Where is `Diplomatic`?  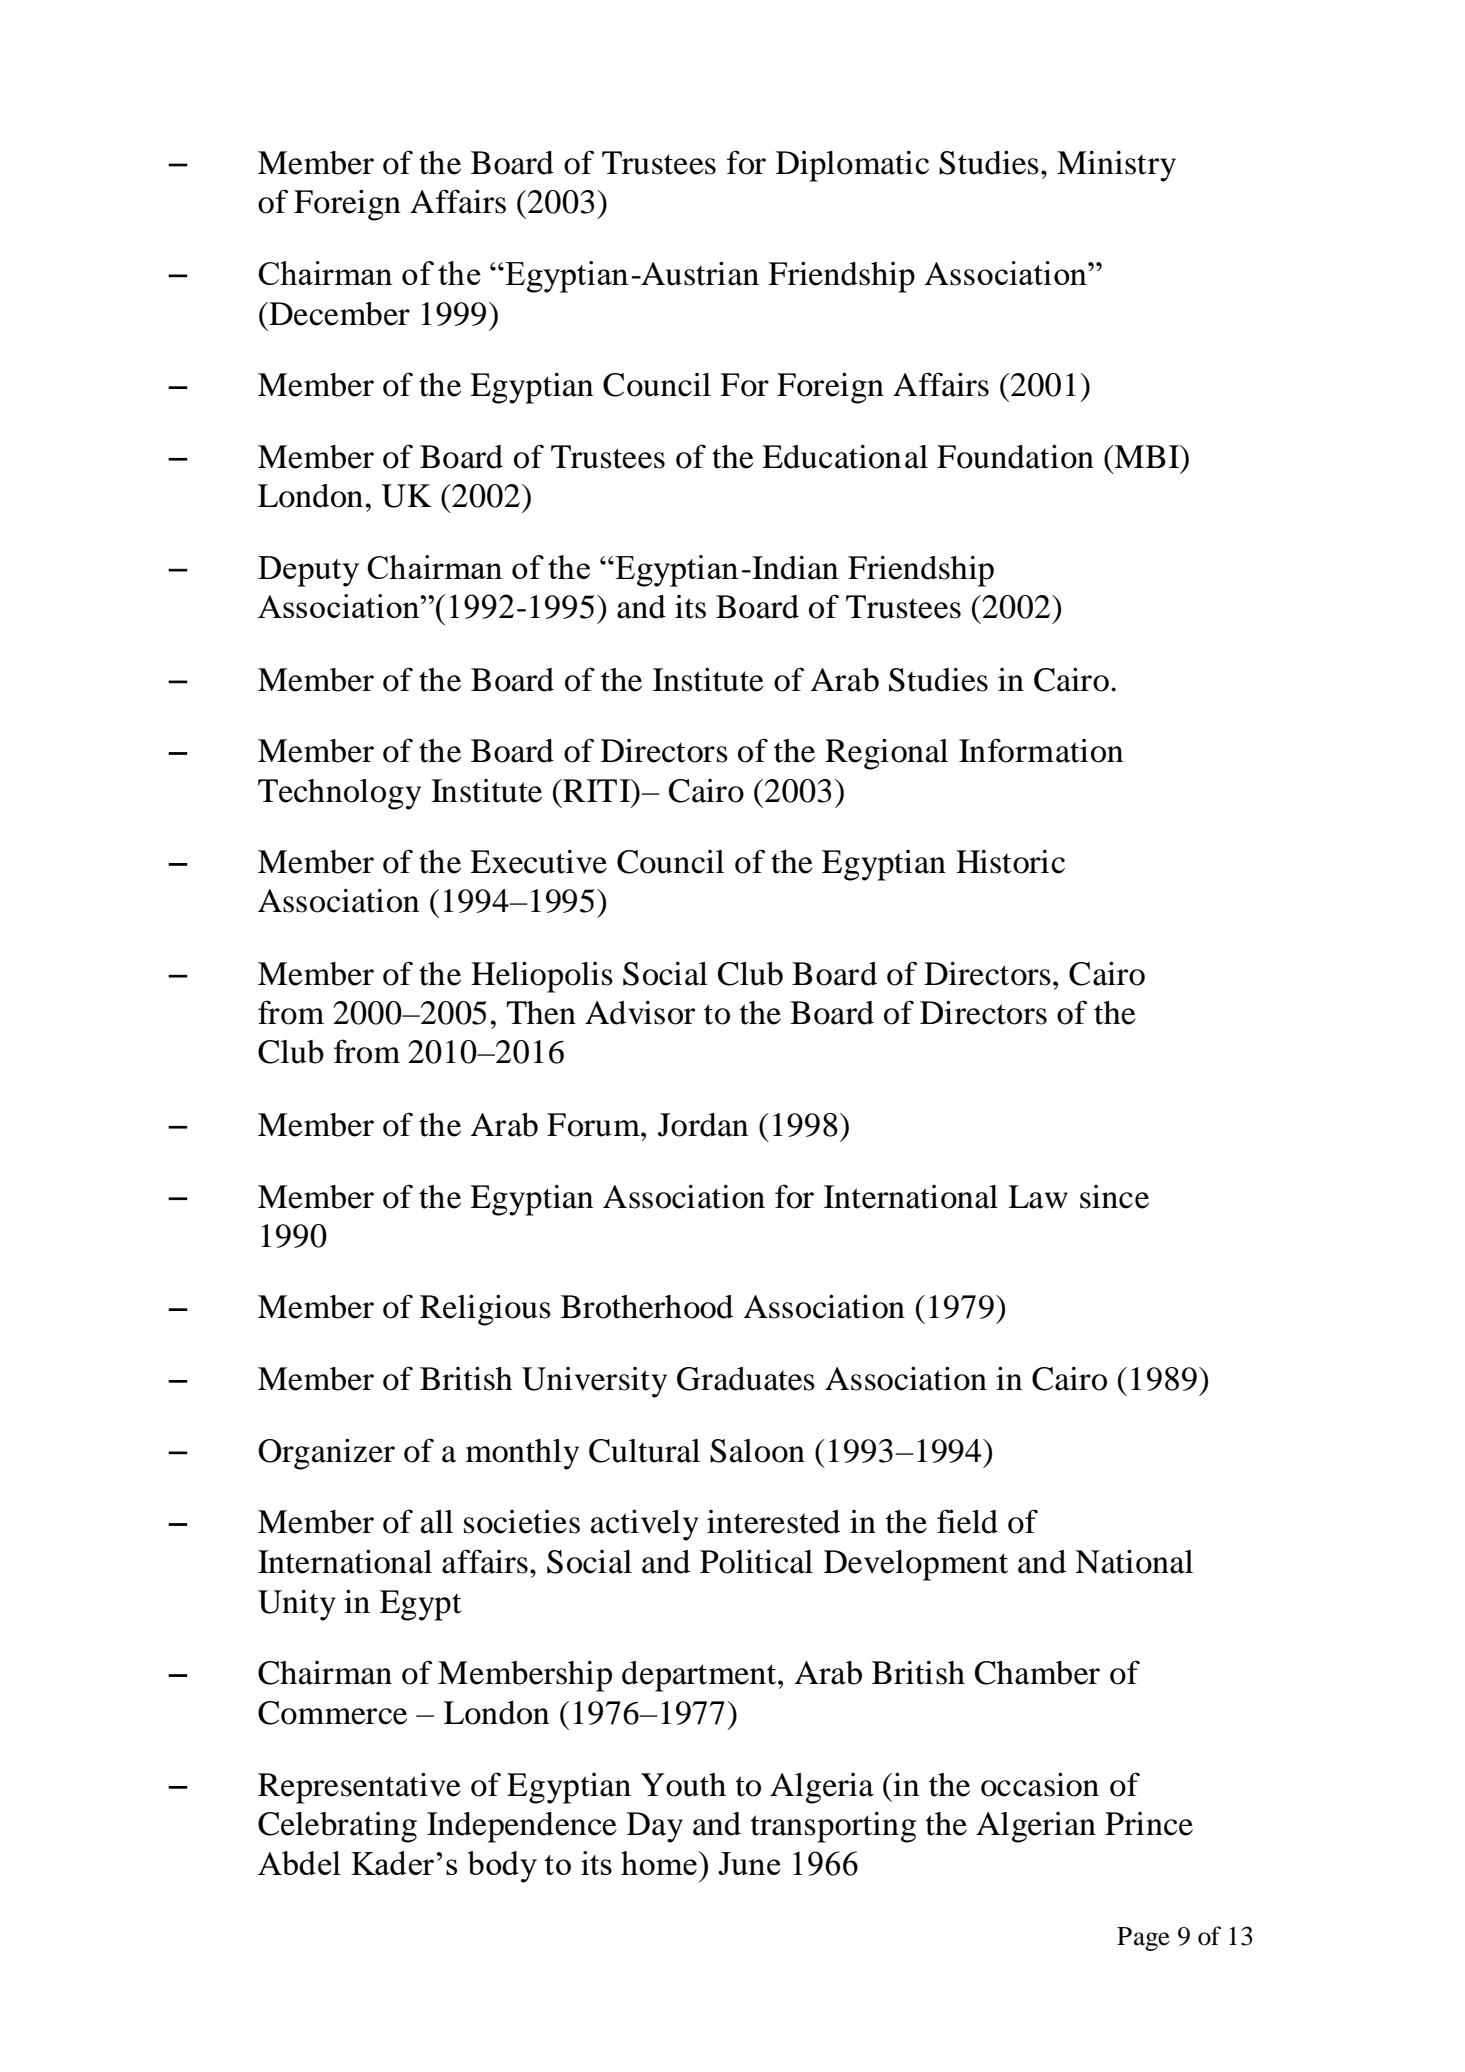 Diplomatic is located at coordinates (852, 166).
